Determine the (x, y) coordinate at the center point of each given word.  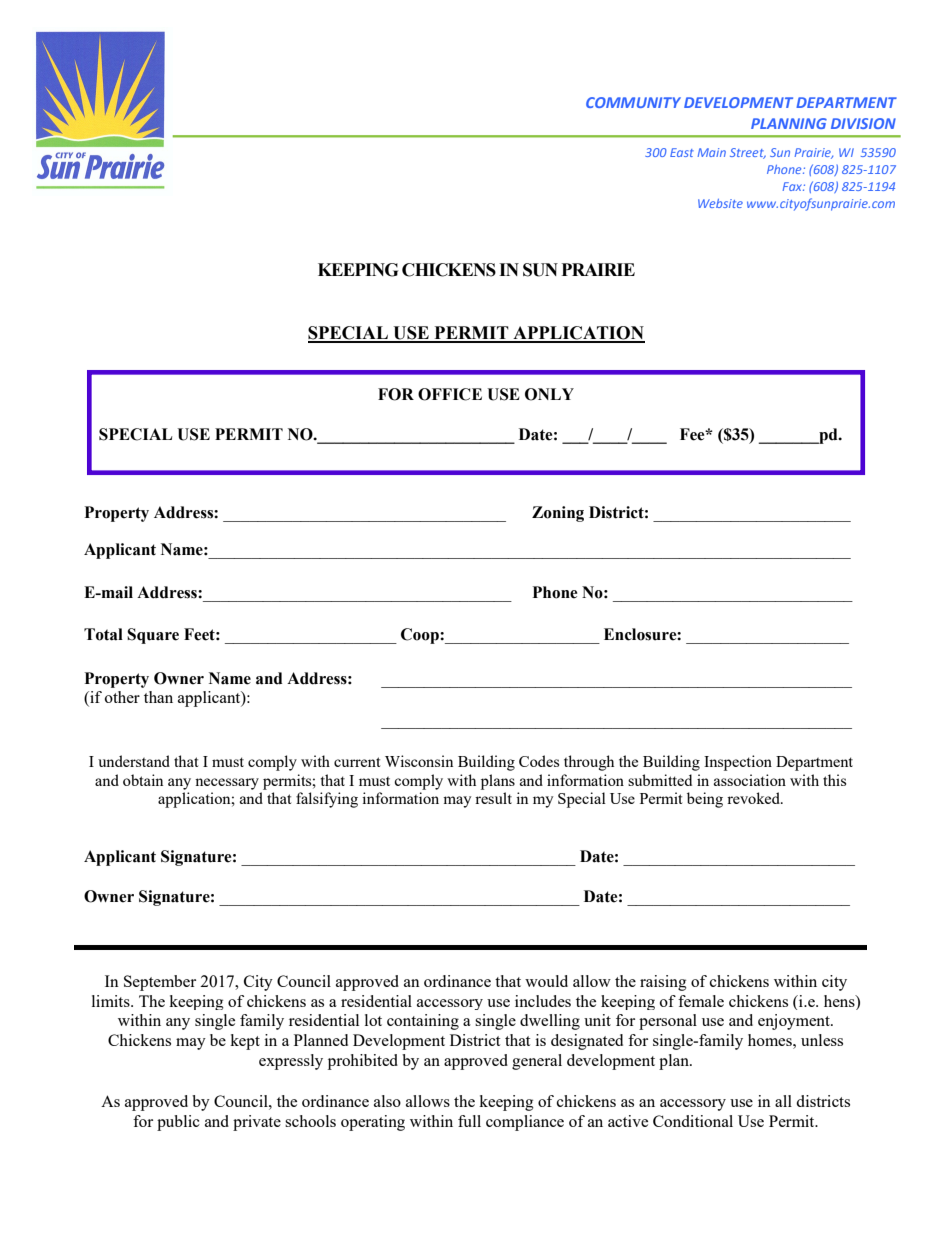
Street (748, 153)
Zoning (558, 514)
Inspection (738, 763)
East (682, 152)
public (178, 1123)
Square (153, 636)
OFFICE (450, 394)
